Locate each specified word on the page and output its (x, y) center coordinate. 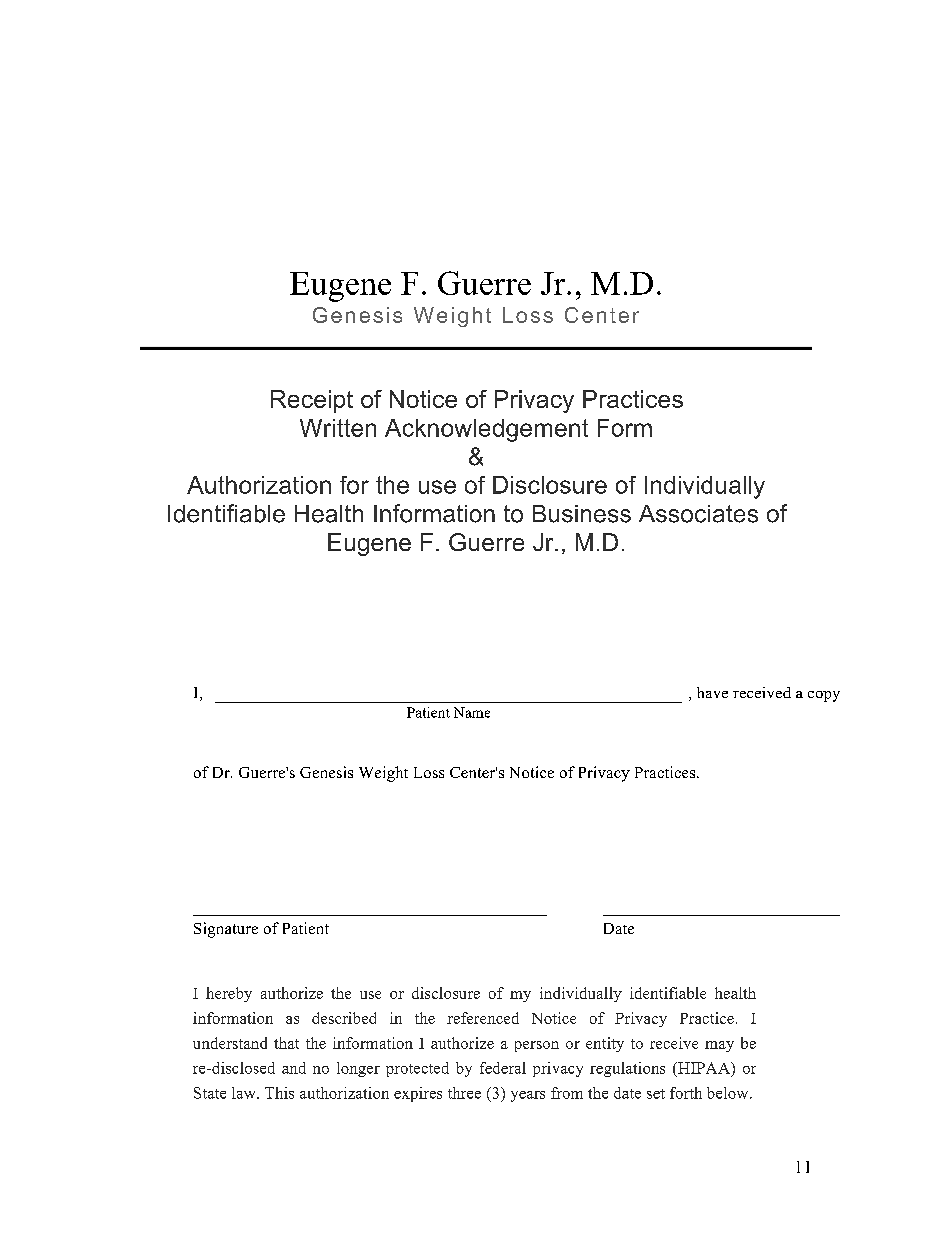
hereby (229, 994)
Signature (226, 930)
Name (472, 712)
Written (338, 428)
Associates (698, 514)
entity (605, 1044)
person (537, 1046)
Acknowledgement (486, 430)
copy (824, 696)
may (719, 1046)
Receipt (312, 401)
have (712, 692)
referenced (483, 1018)
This (279, 1093)
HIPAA (704, 1068)
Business (582, 514)
